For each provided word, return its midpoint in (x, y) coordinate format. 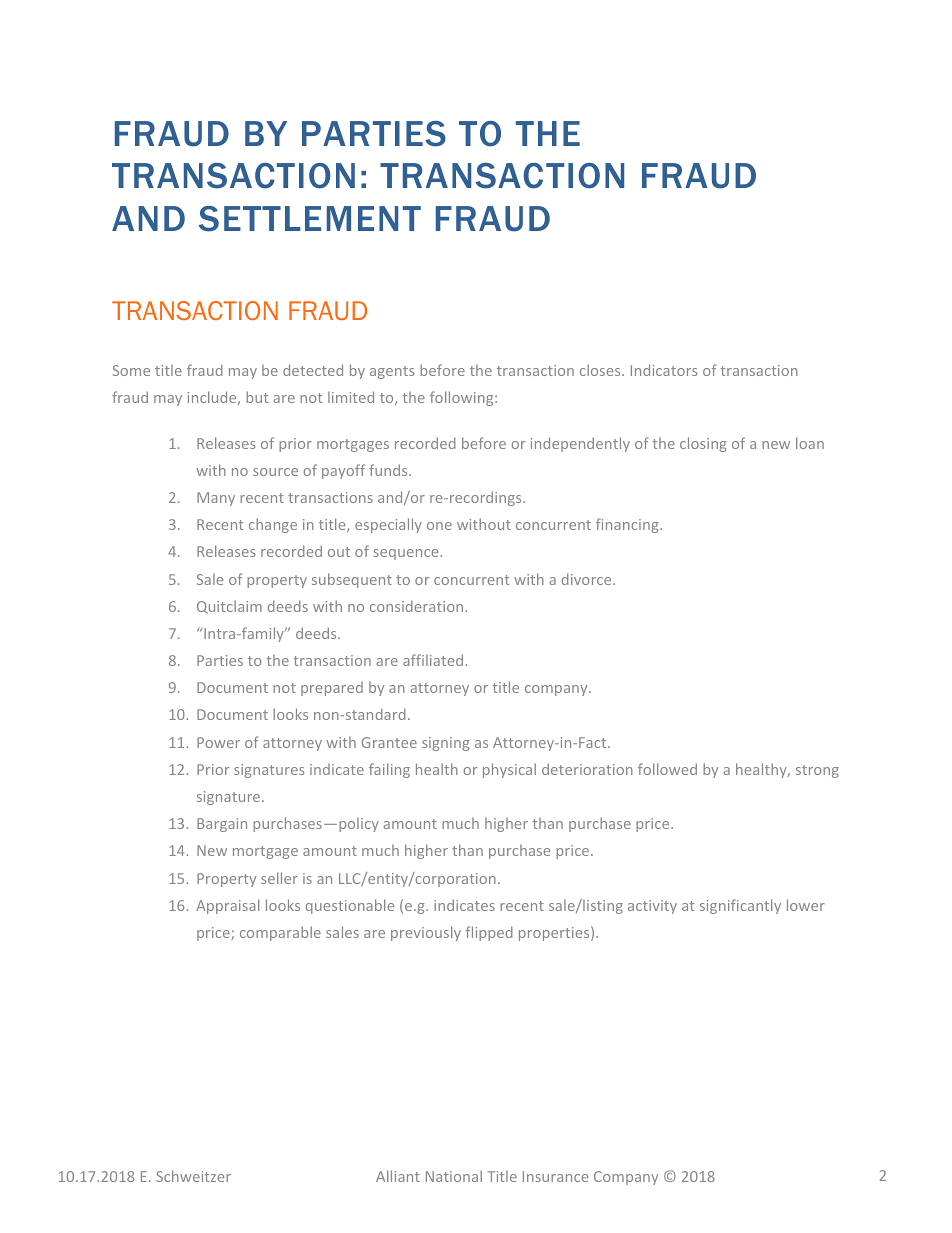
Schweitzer (193, 1176)
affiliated (433, 660)
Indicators (664, 370)
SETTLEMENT (310, 219)
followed (667, 769)
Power (218, 742)
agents (392, 372)
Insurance (555, 1176)
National (454, 1176)
